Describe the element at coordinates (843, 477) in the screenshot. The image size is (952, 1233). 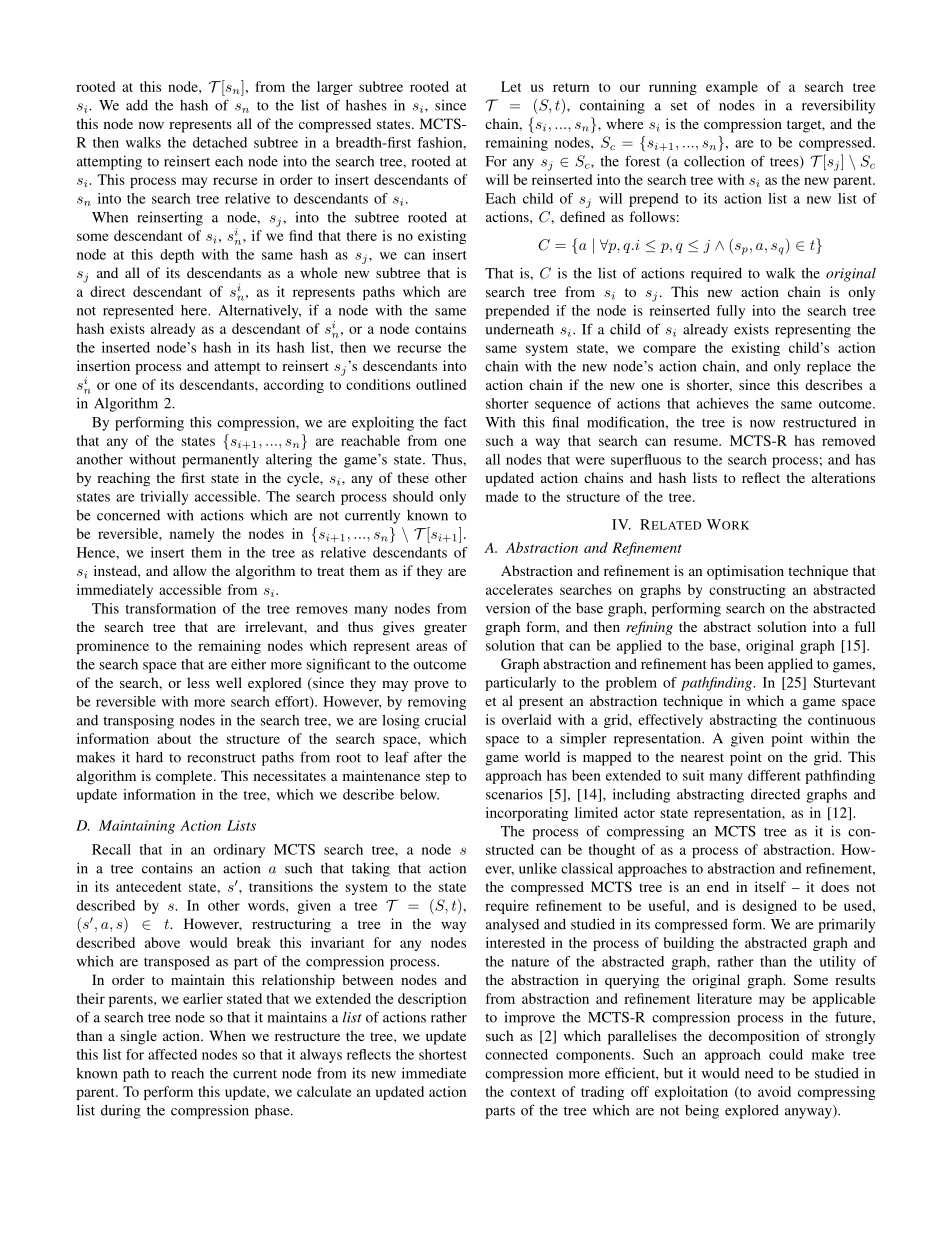
I see `alterations` at that location.
